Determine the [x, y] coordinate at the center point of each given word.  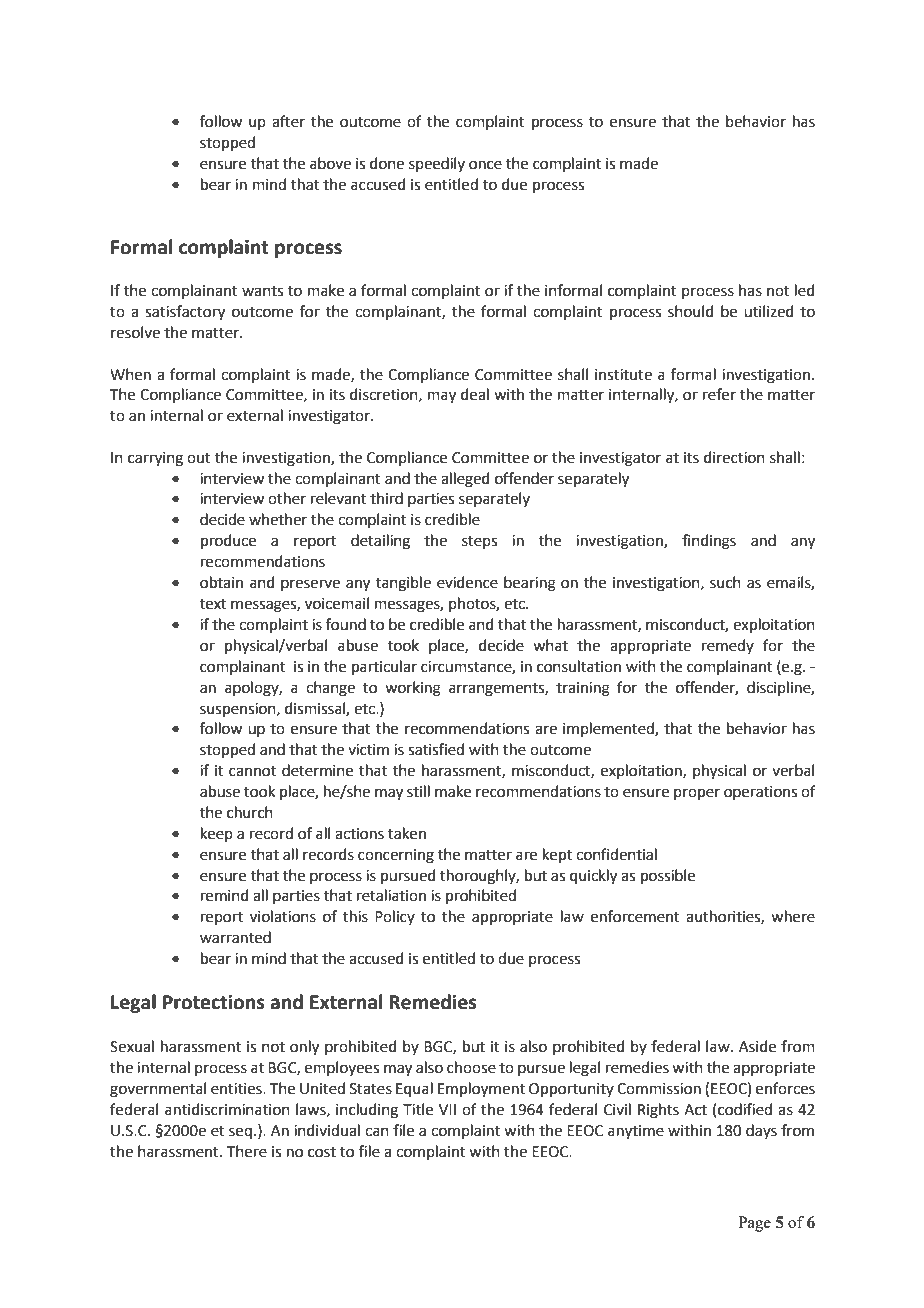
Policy [395, 917]
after [288, 121]
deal [475, 394]
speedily [437, 164]
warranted [235, 937]
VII [447, 1109]
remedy [728, 646]
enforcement [635, 916]
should [691, 311]
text [213, 604]
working [413, 689]
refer [719, 394]
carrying [155, 459]
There [247, 1151]
